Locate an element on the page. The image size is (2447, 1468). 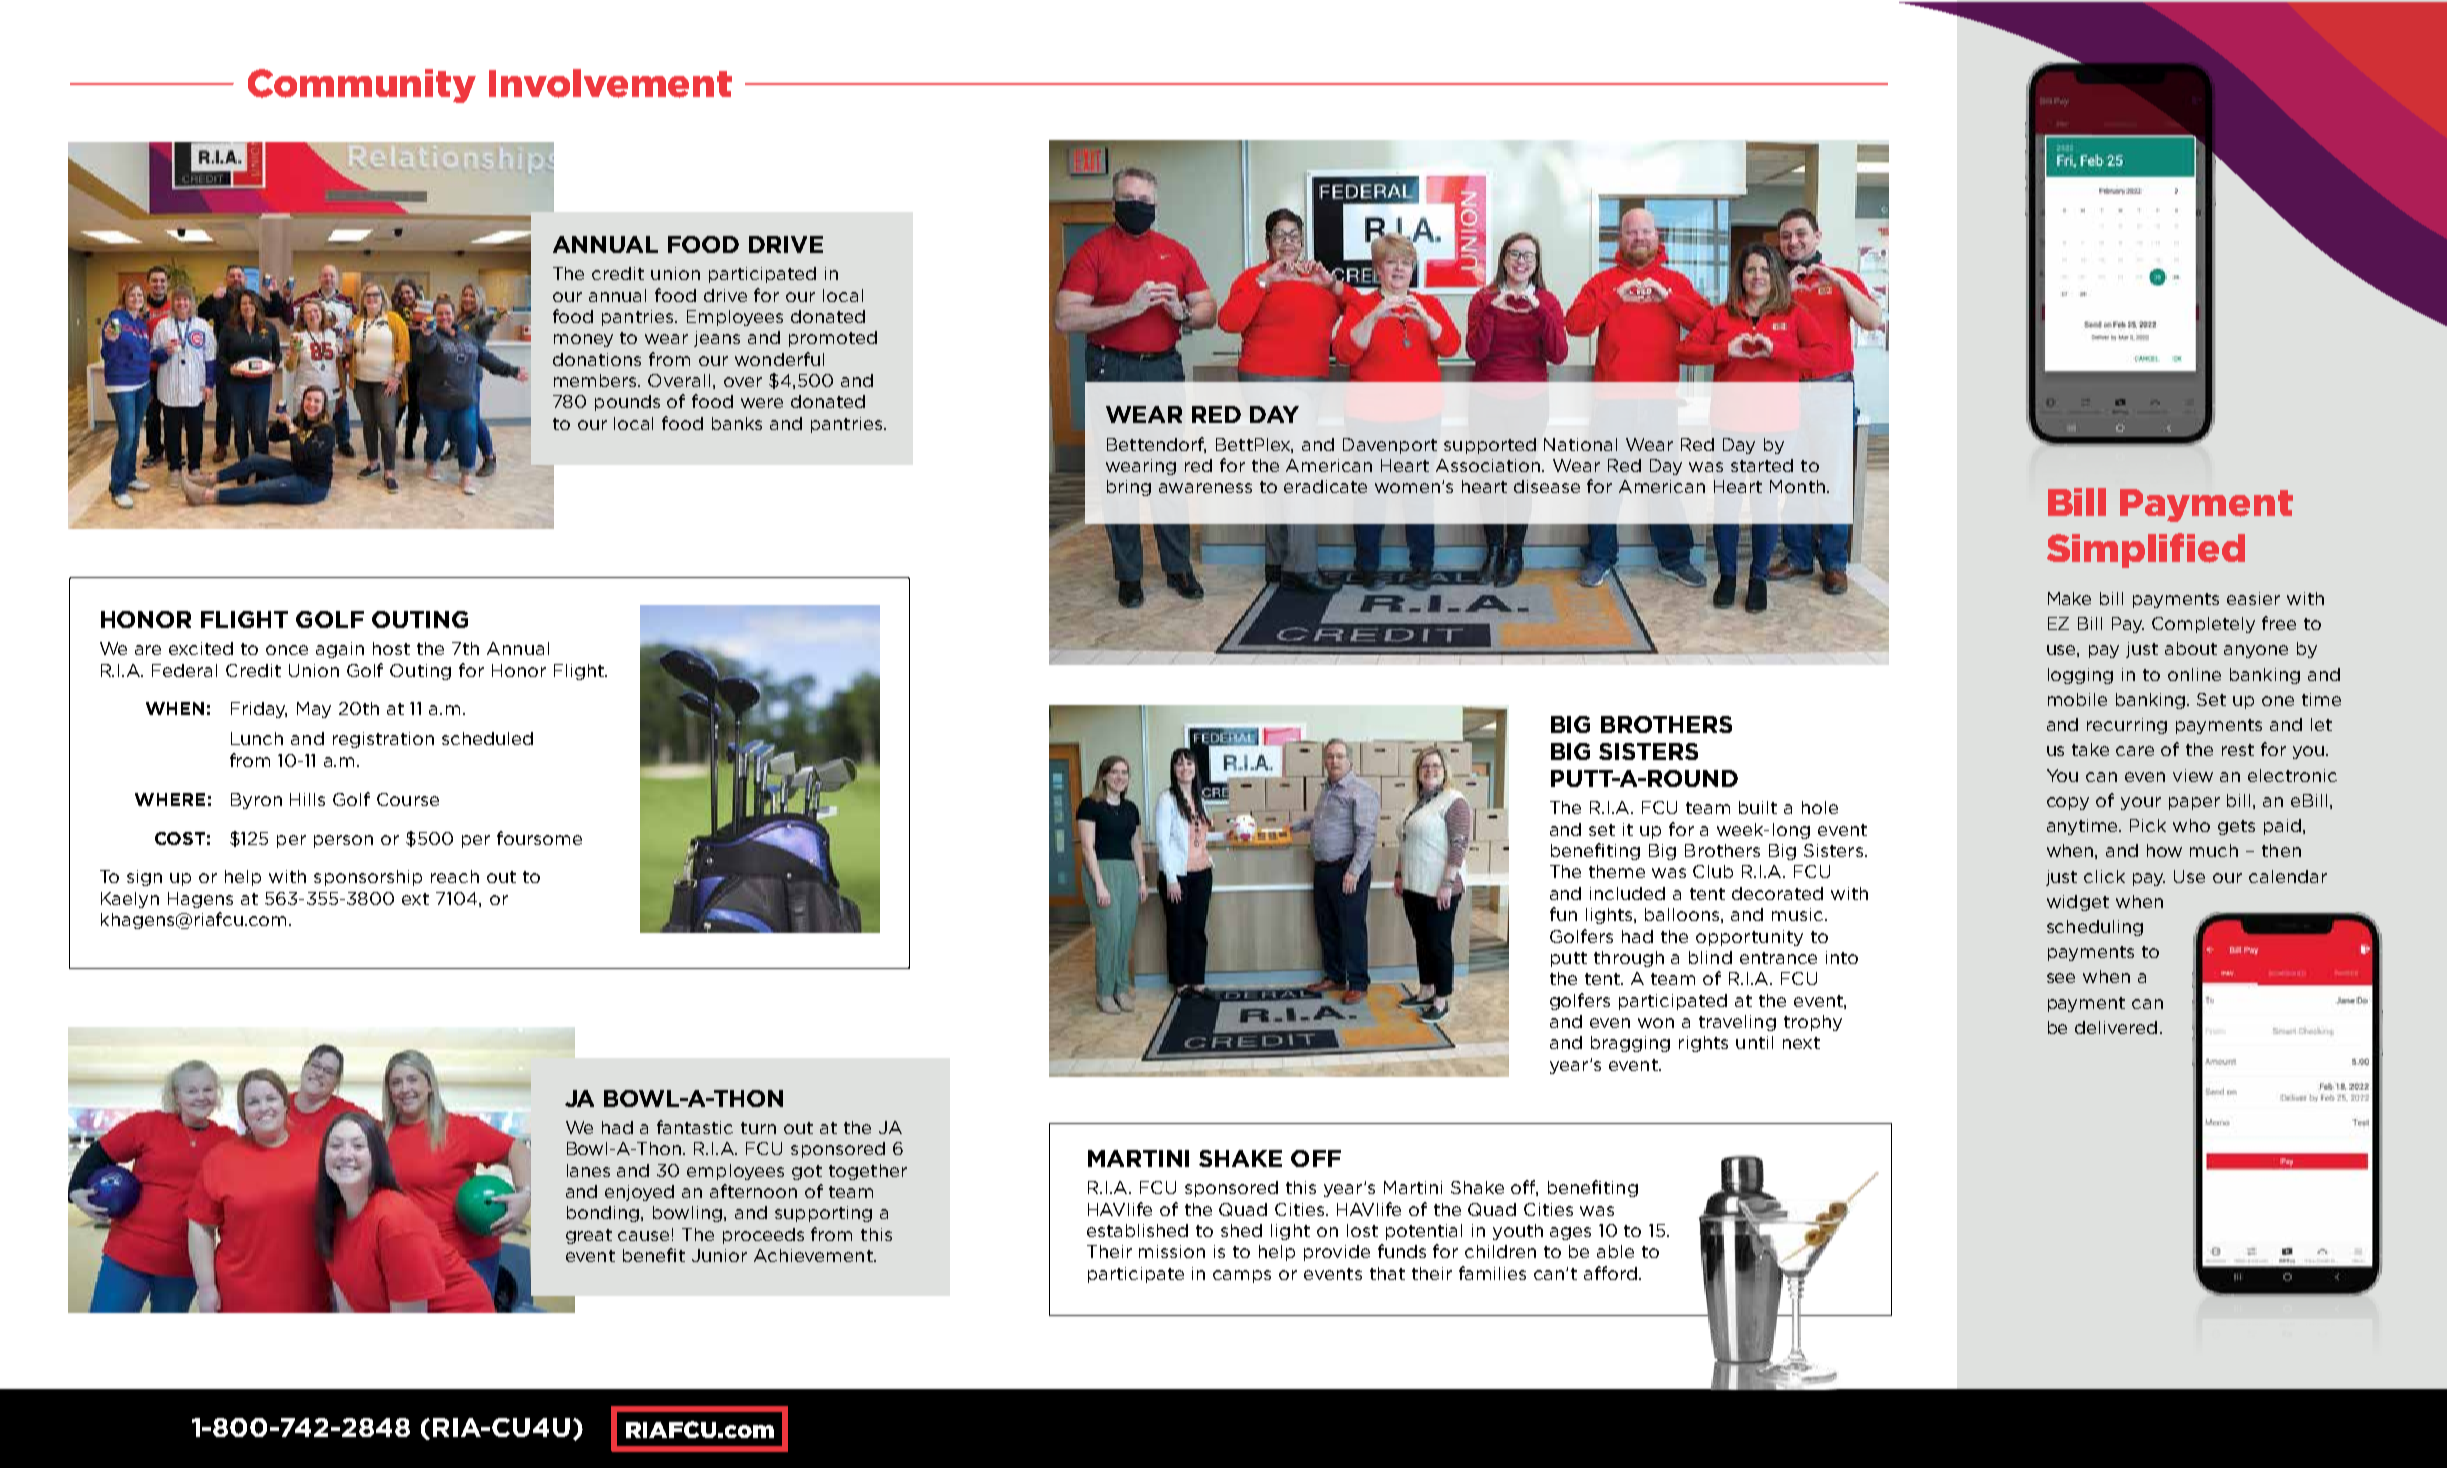
logging is located at coordinates (2080, 676).
